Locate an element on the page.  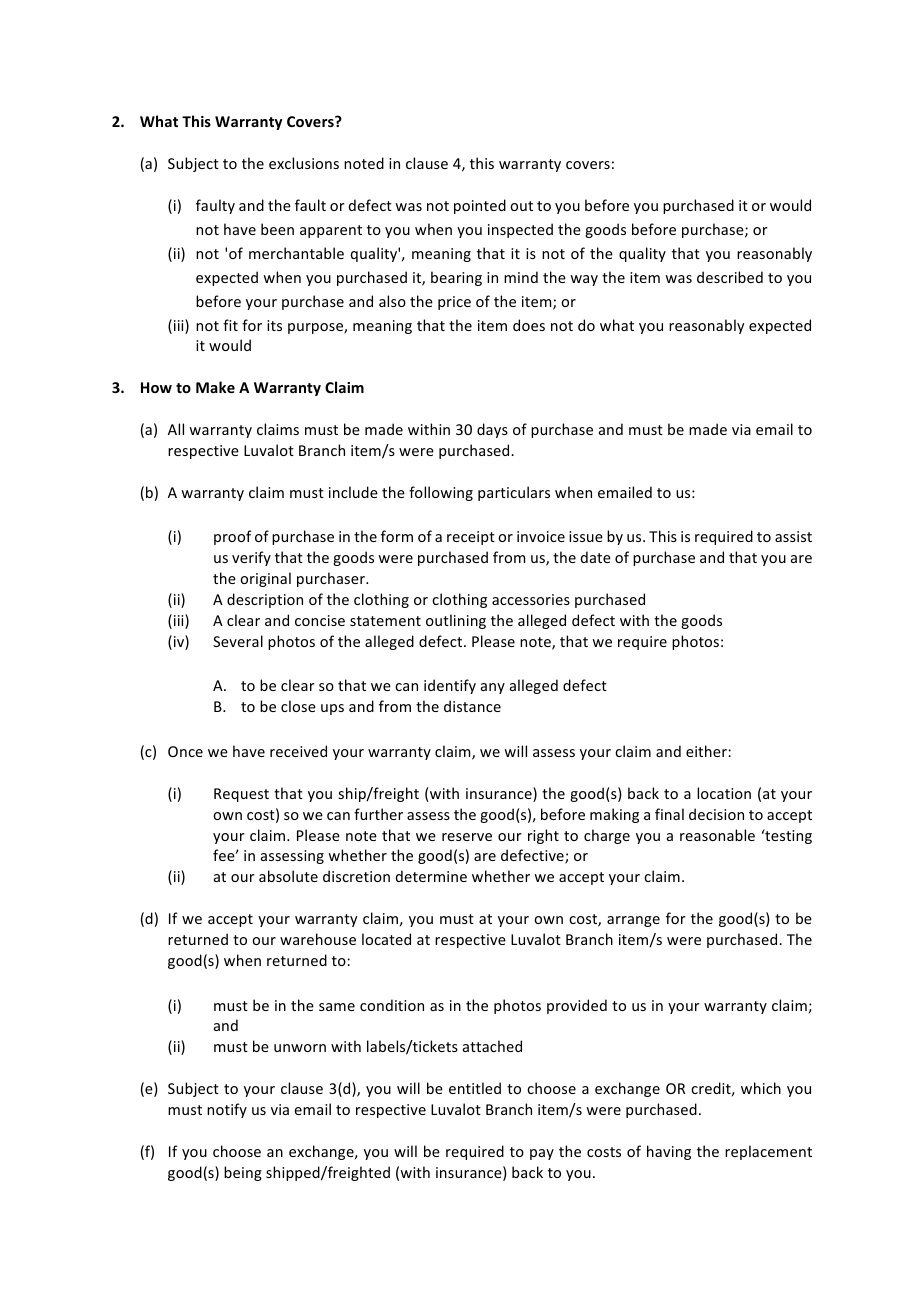
described is located at coordinates (730, 277).
